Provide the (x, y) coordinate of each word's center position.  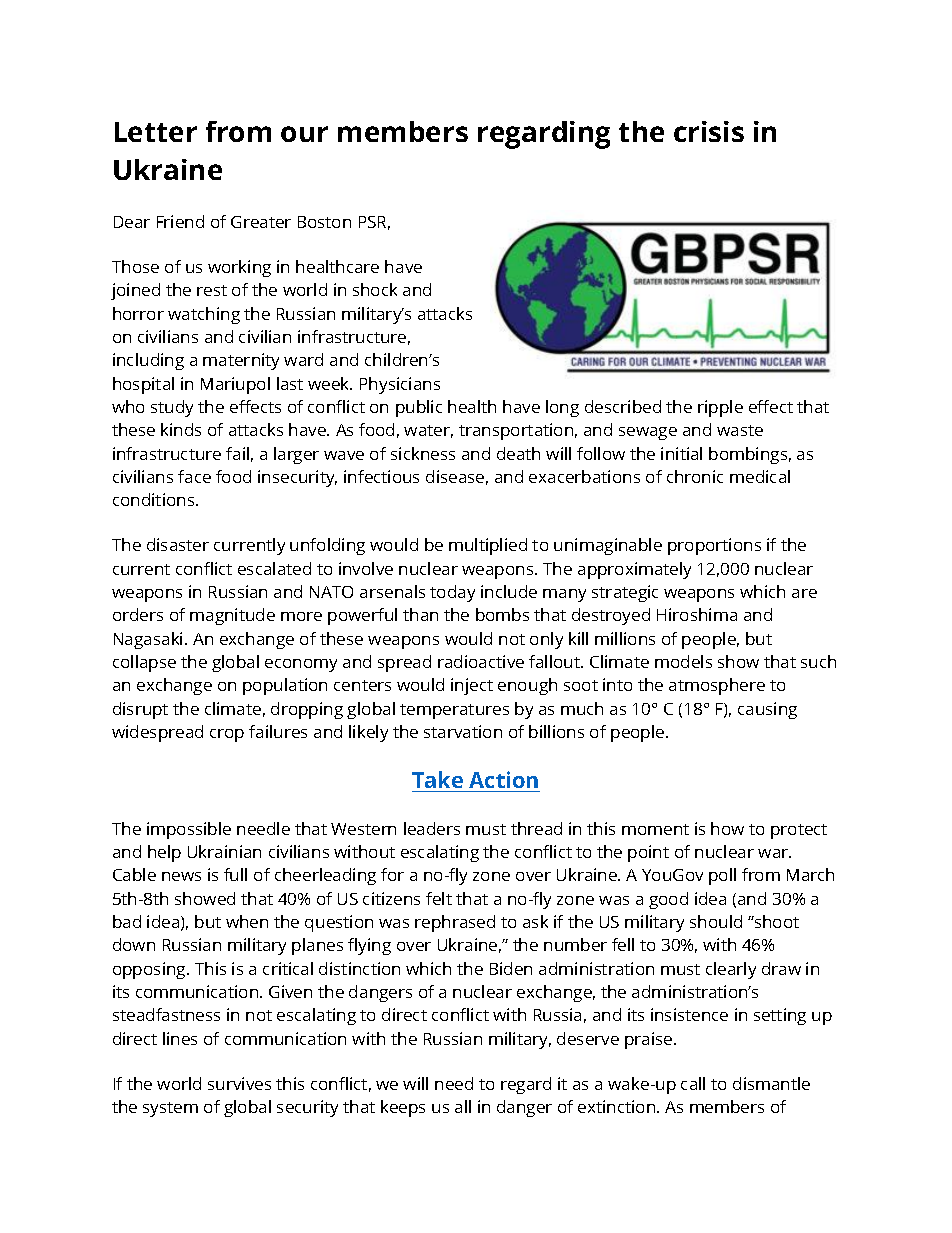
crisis (709, 131)
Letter (156, 132)
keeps (403, 1108)
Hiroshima (697, 614)
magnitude (232, 616)
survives (239, 1083)
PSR (374, 223)
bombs (502, 614)
